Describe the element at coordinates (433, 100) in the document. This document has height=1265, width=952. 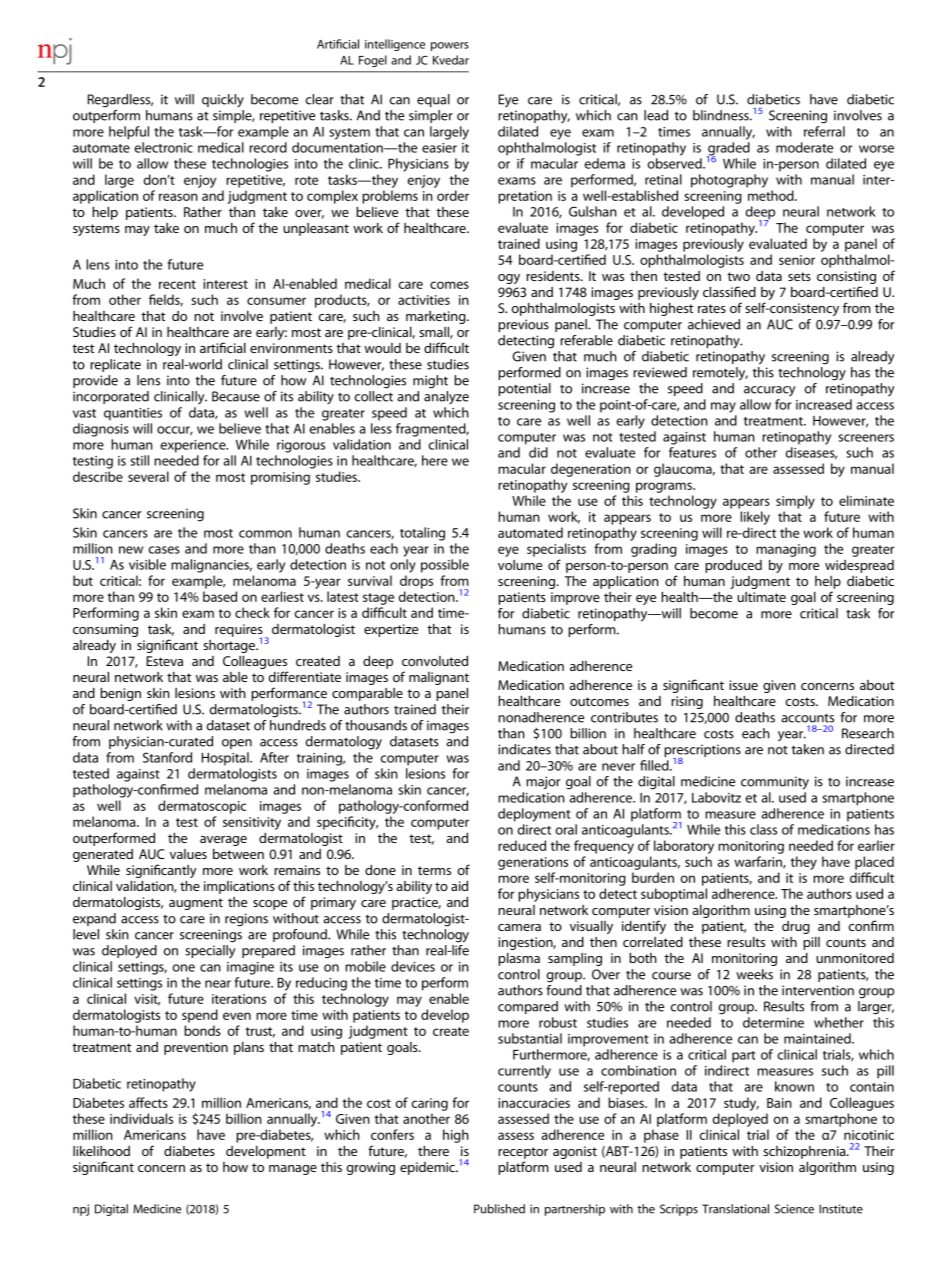
I see `equal` at that location.
